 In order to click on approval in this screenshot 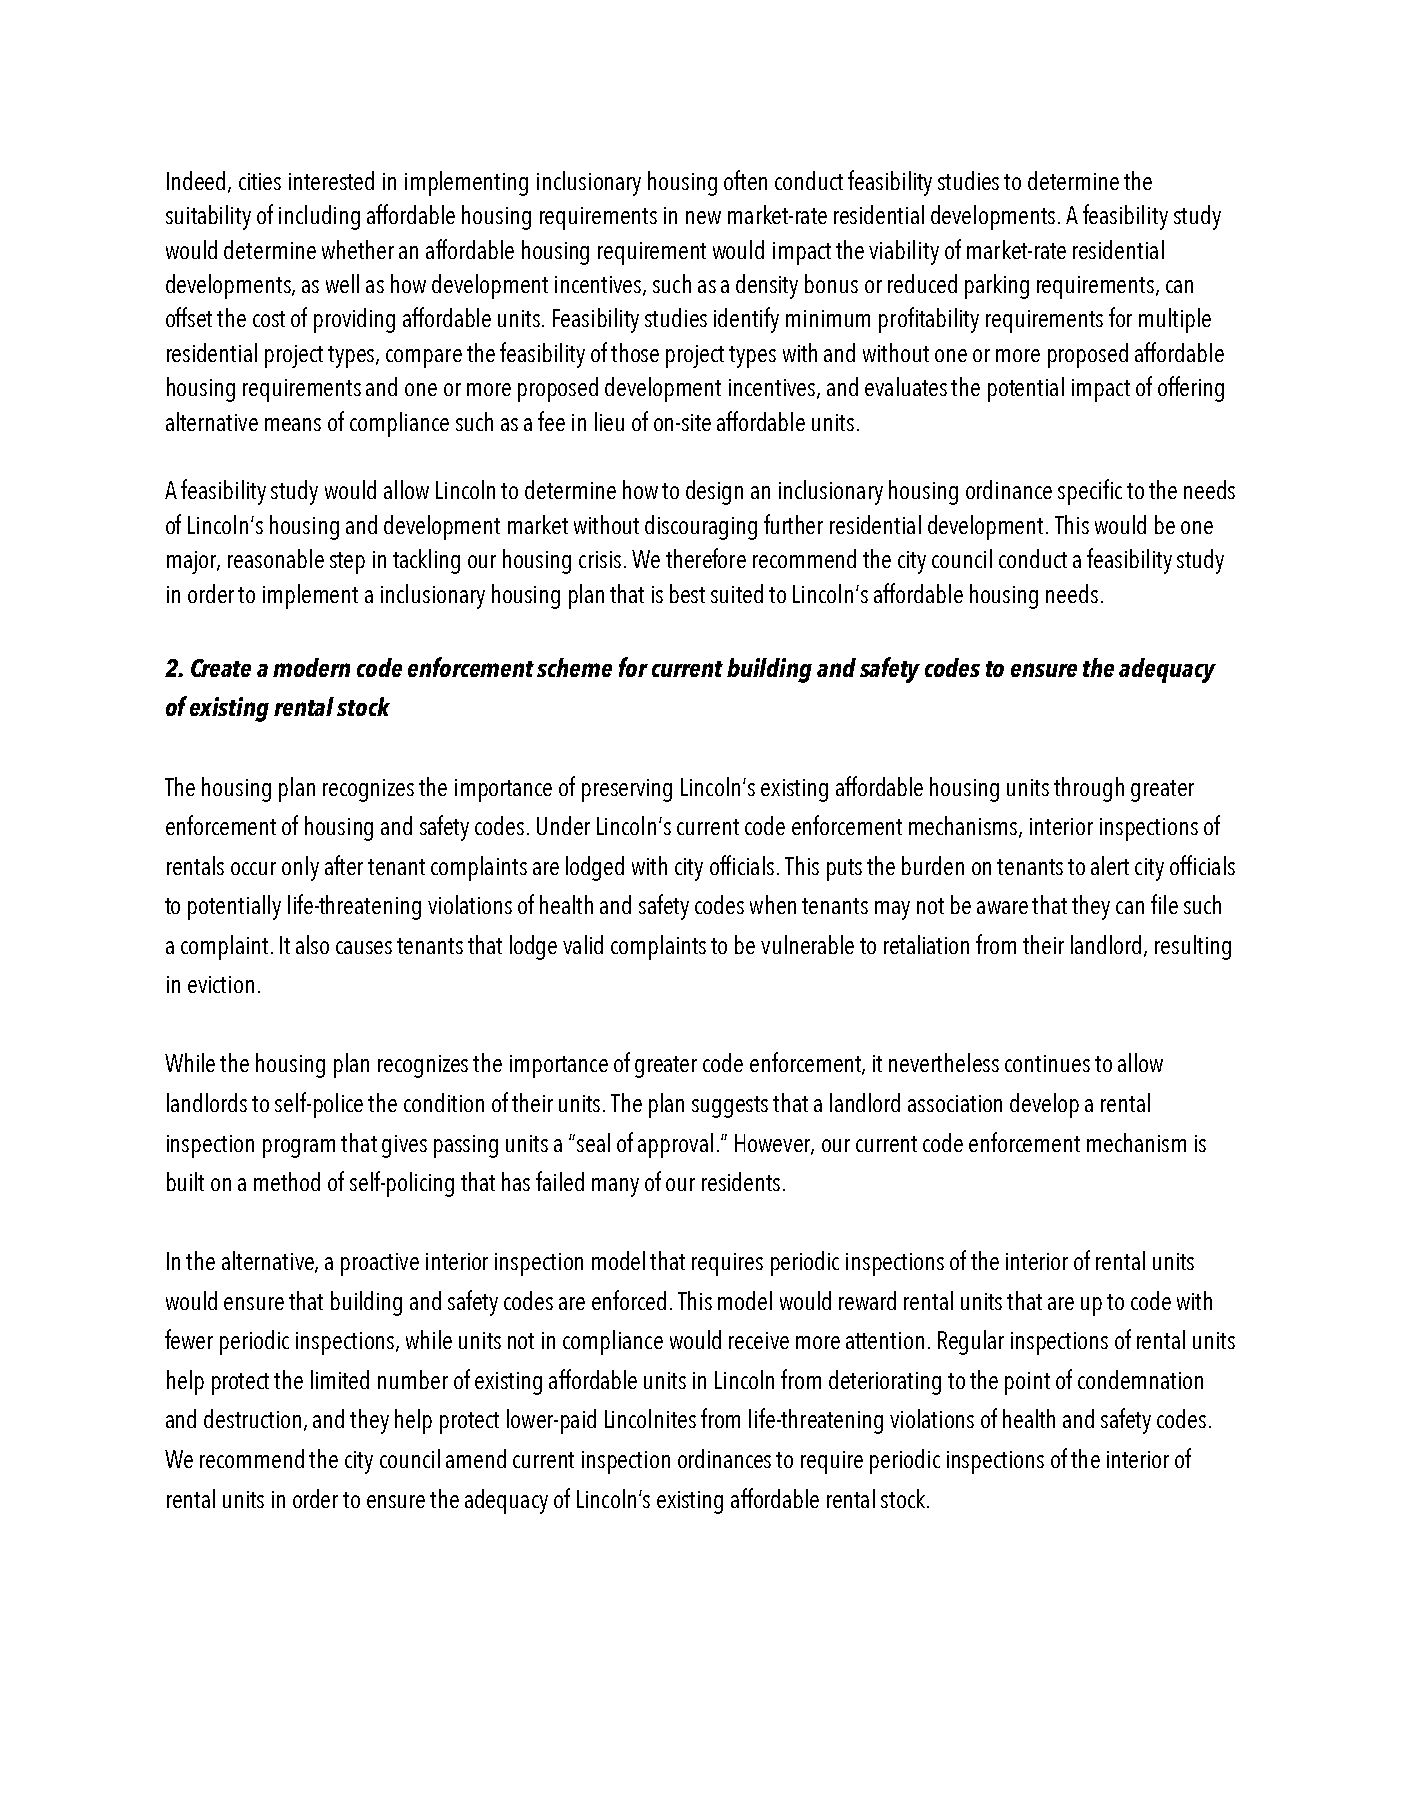, I will do `click(675, 1145)`.
